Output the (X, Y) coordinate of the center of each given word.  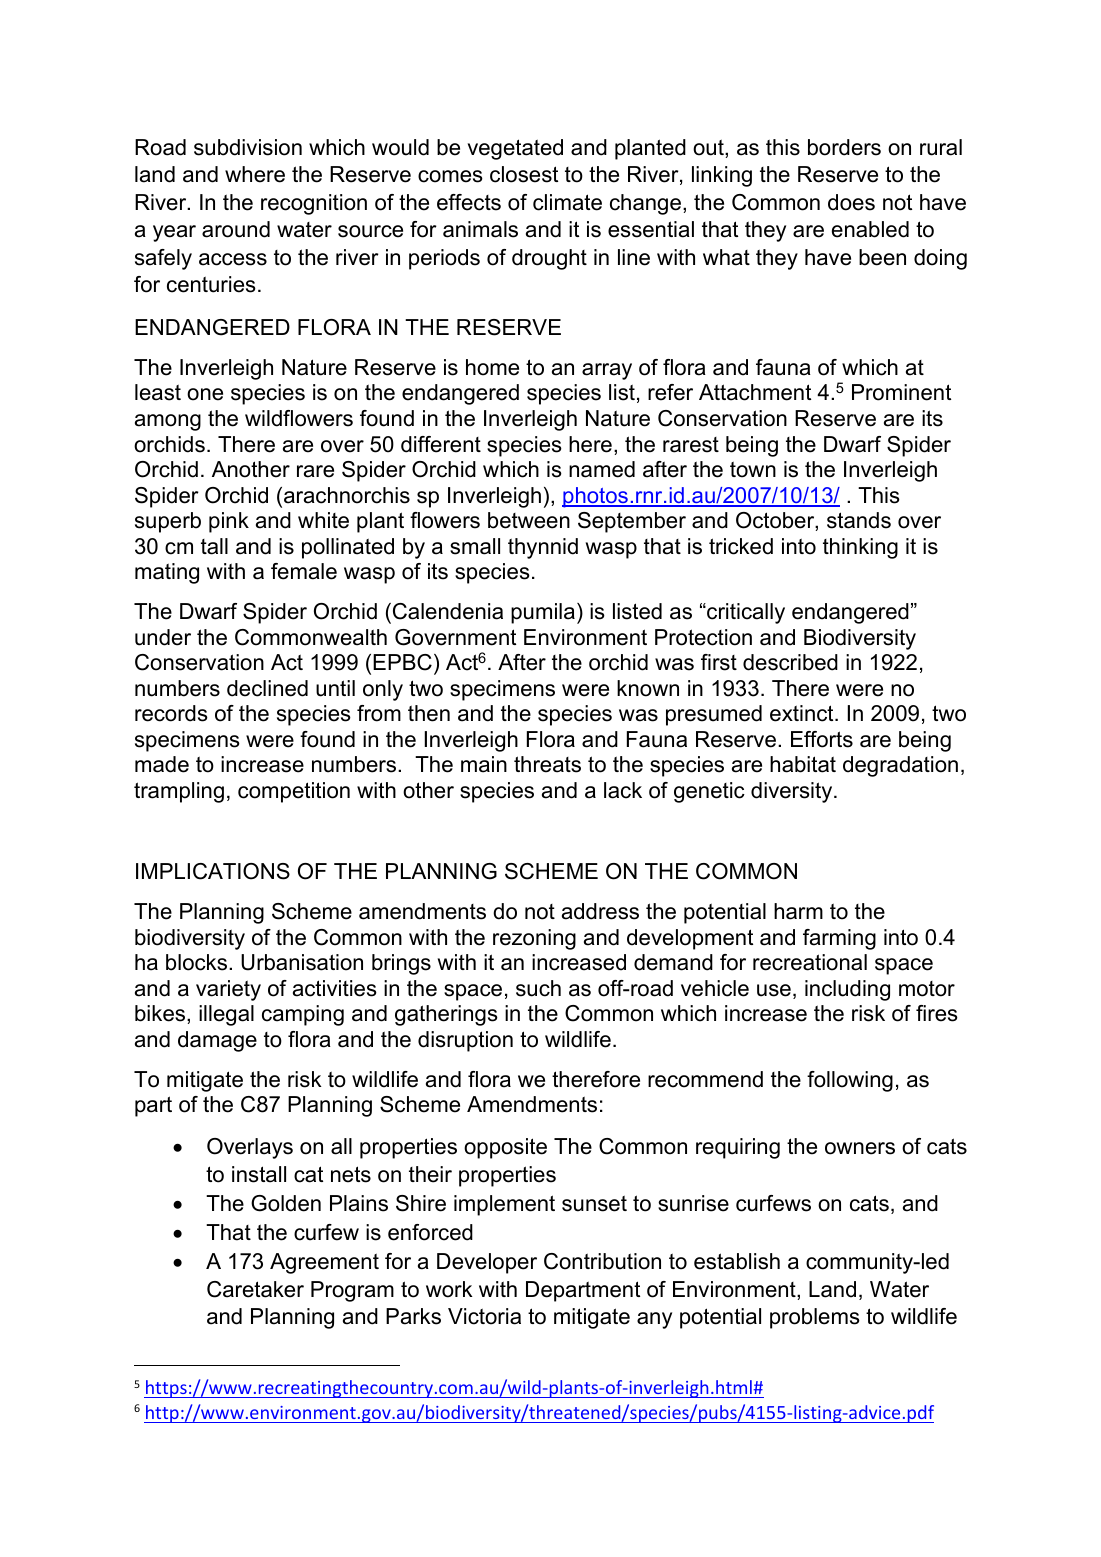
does (851, 202)
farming (839, 939)
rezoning (534, 939)
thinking (860, 548)
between (529, 520)
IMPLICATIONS (213, 871)
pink (229, 522)
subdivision (248, 147)
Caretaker (255, 1289)
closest (524, 174)
